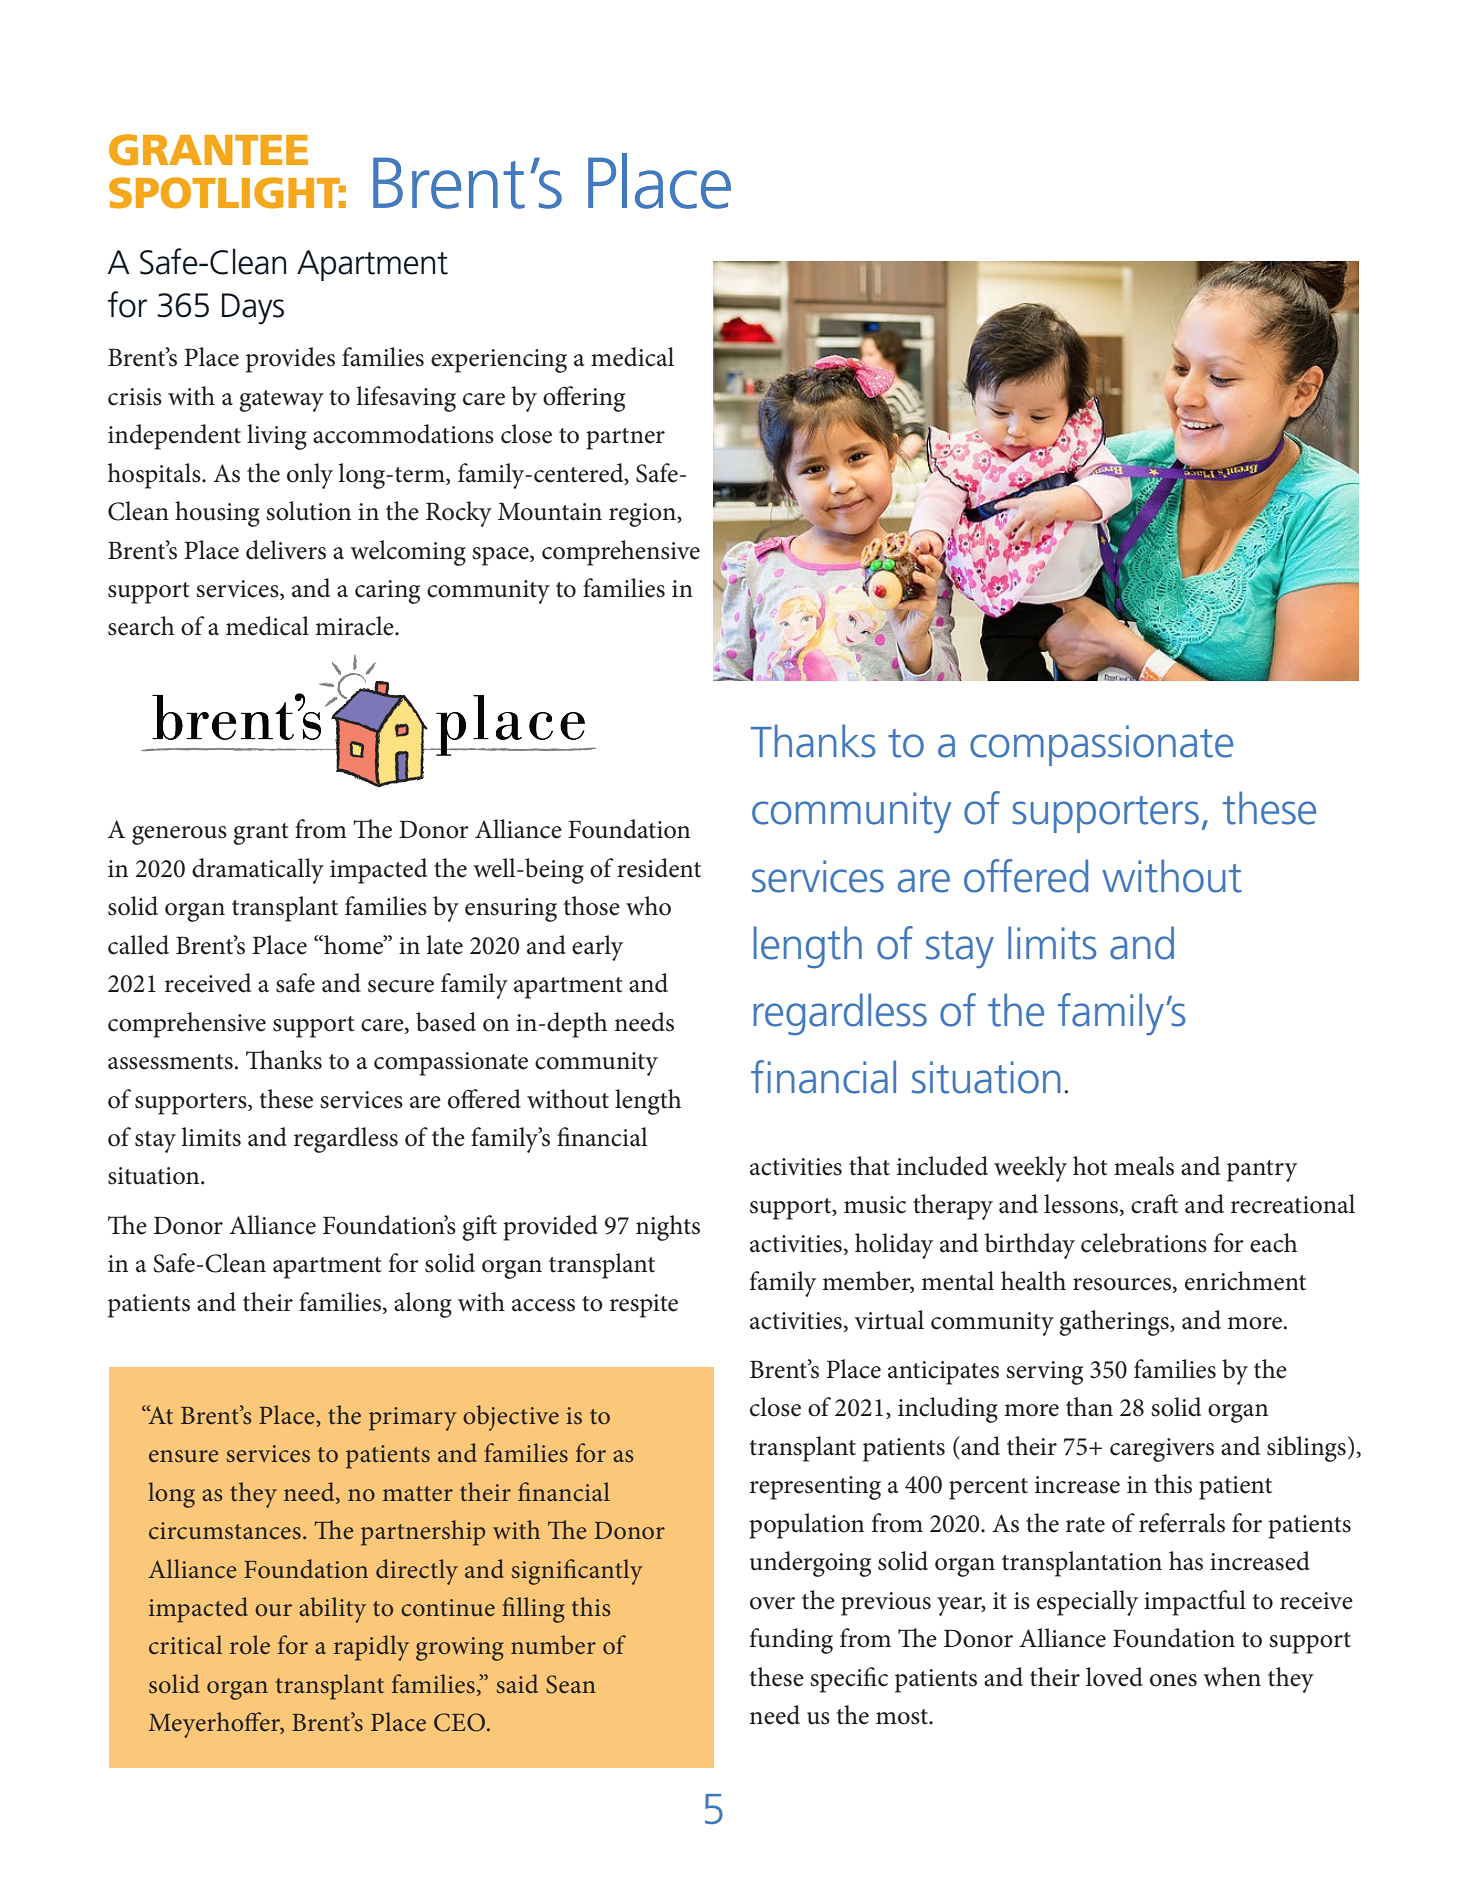 The width and height of the screenshot is (1471, 1903). Describe the element at coordinates (1144, 1243) in the screenshot. I see `celebrations` at that location.
